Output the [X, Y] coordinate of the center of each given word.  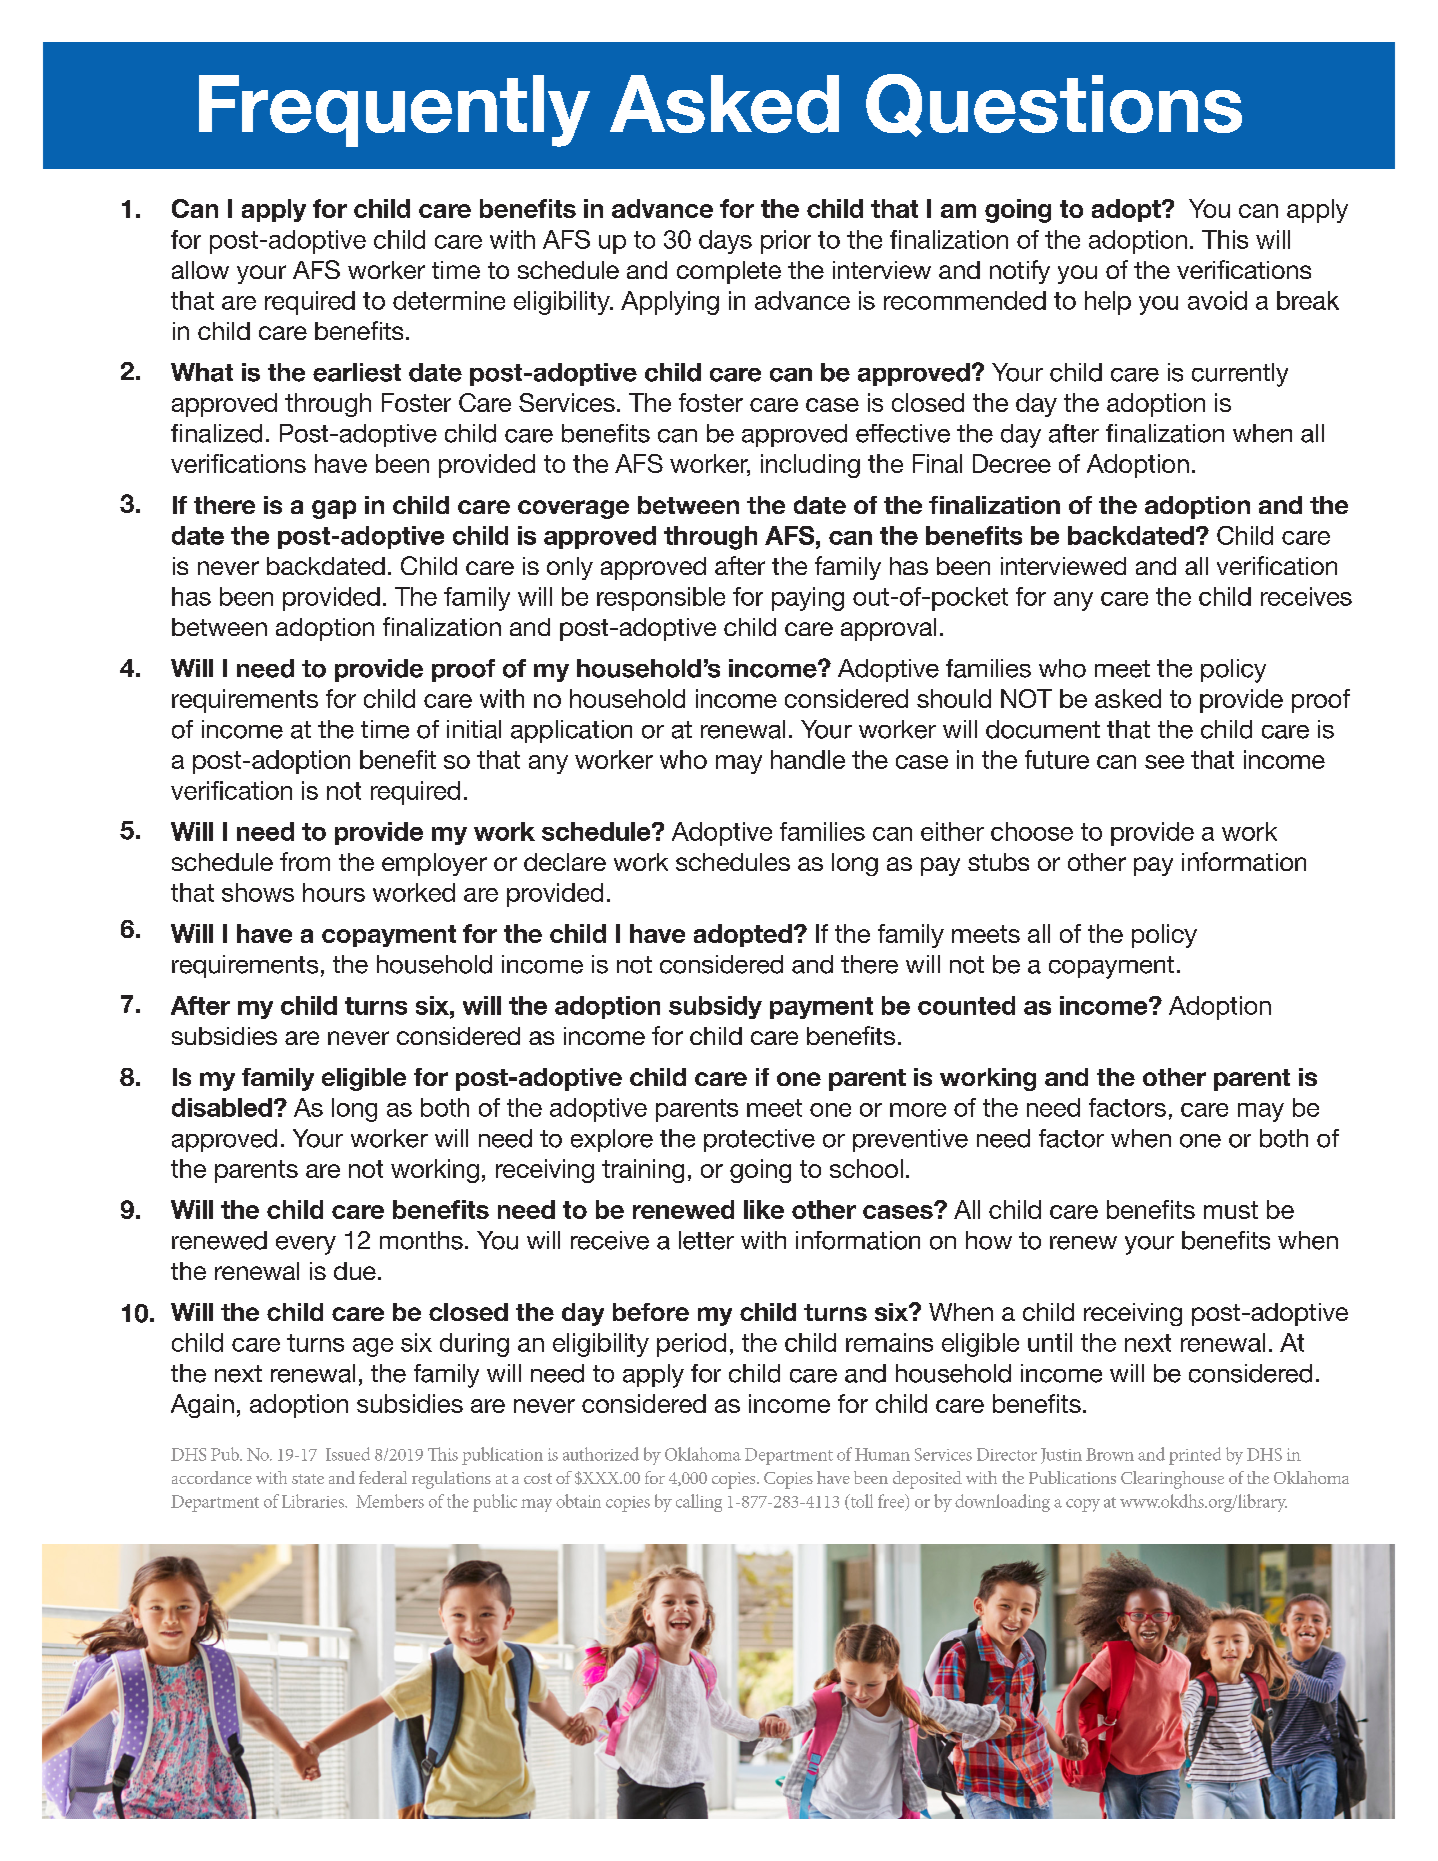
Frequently [394, 111]
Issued [348, 1454]
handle [808, 759]
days [725, 242]
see [1164, 762]
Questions [1054, 105]
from [305, 861]
